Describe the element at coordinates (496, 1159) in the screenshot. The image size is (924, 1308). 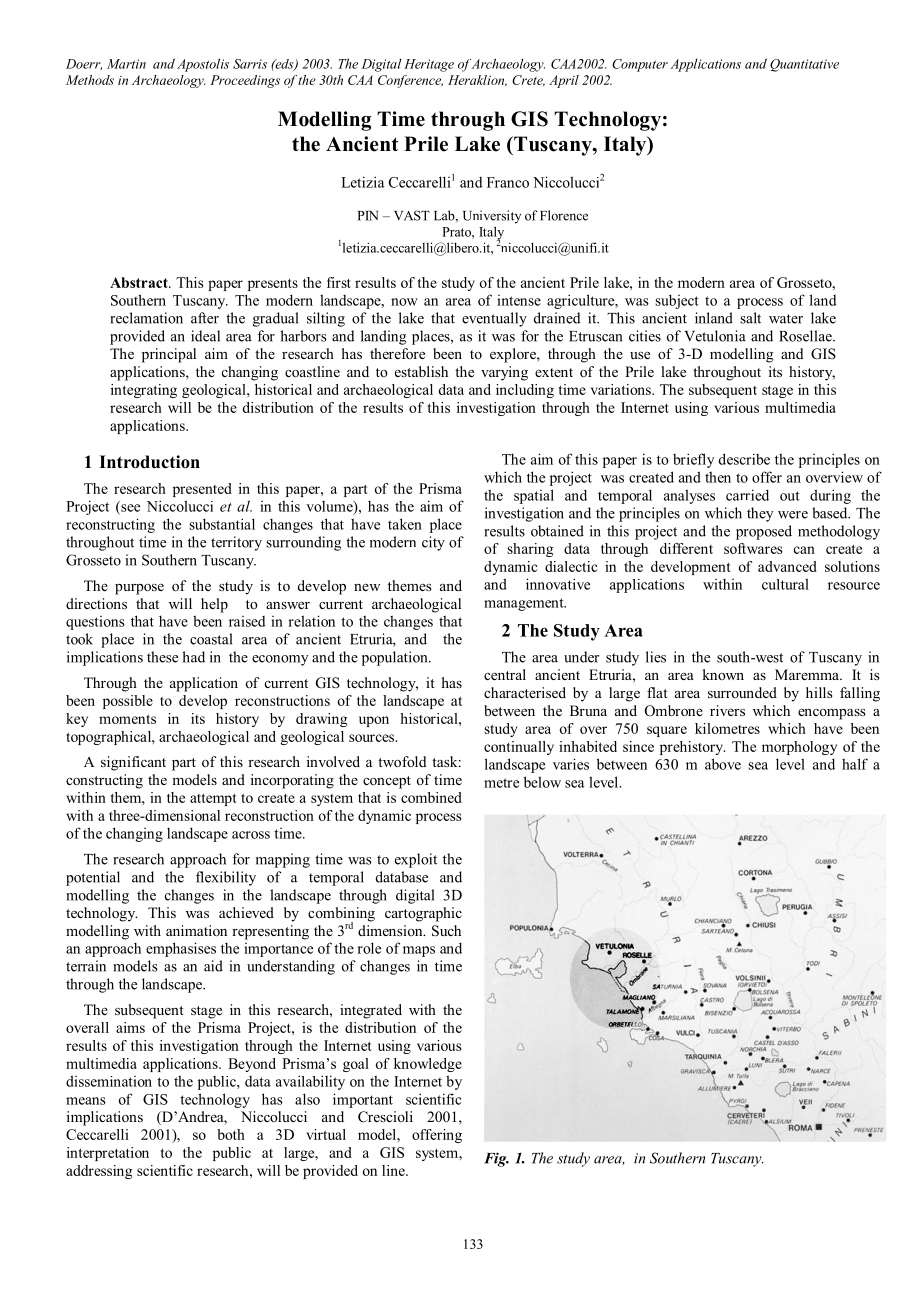
I see `Fig` at that location.
